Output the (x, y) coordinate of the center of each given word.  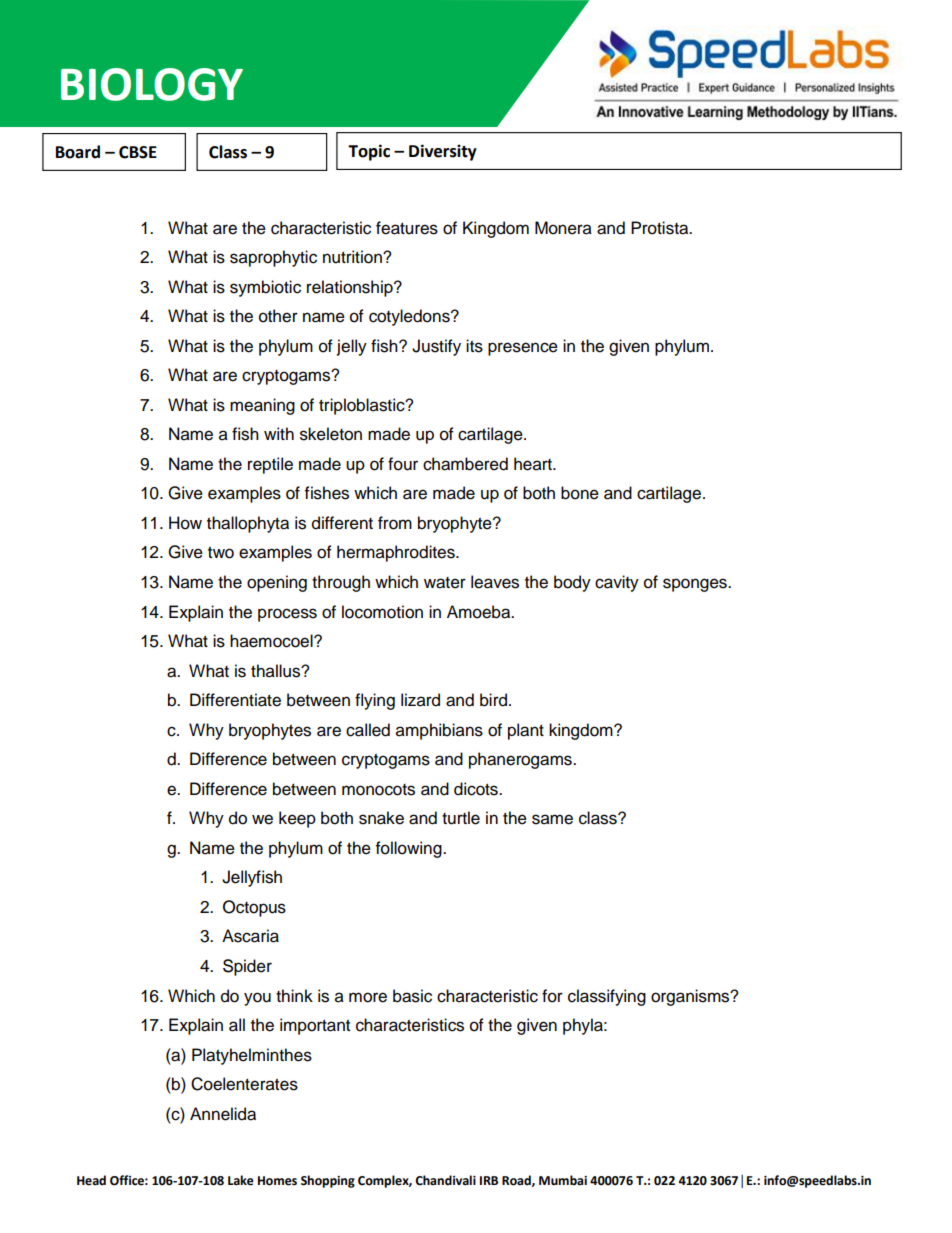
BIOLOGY (152, 84)
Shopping (328, 1181)
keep (297, 819)
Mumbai (563, 1180)
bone (580, 493)
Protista (661, 228)
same (552, 819)
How (185, 523)
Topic (369, 152)
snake (381, 818)
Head (91, 1180)
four (403, 464)
